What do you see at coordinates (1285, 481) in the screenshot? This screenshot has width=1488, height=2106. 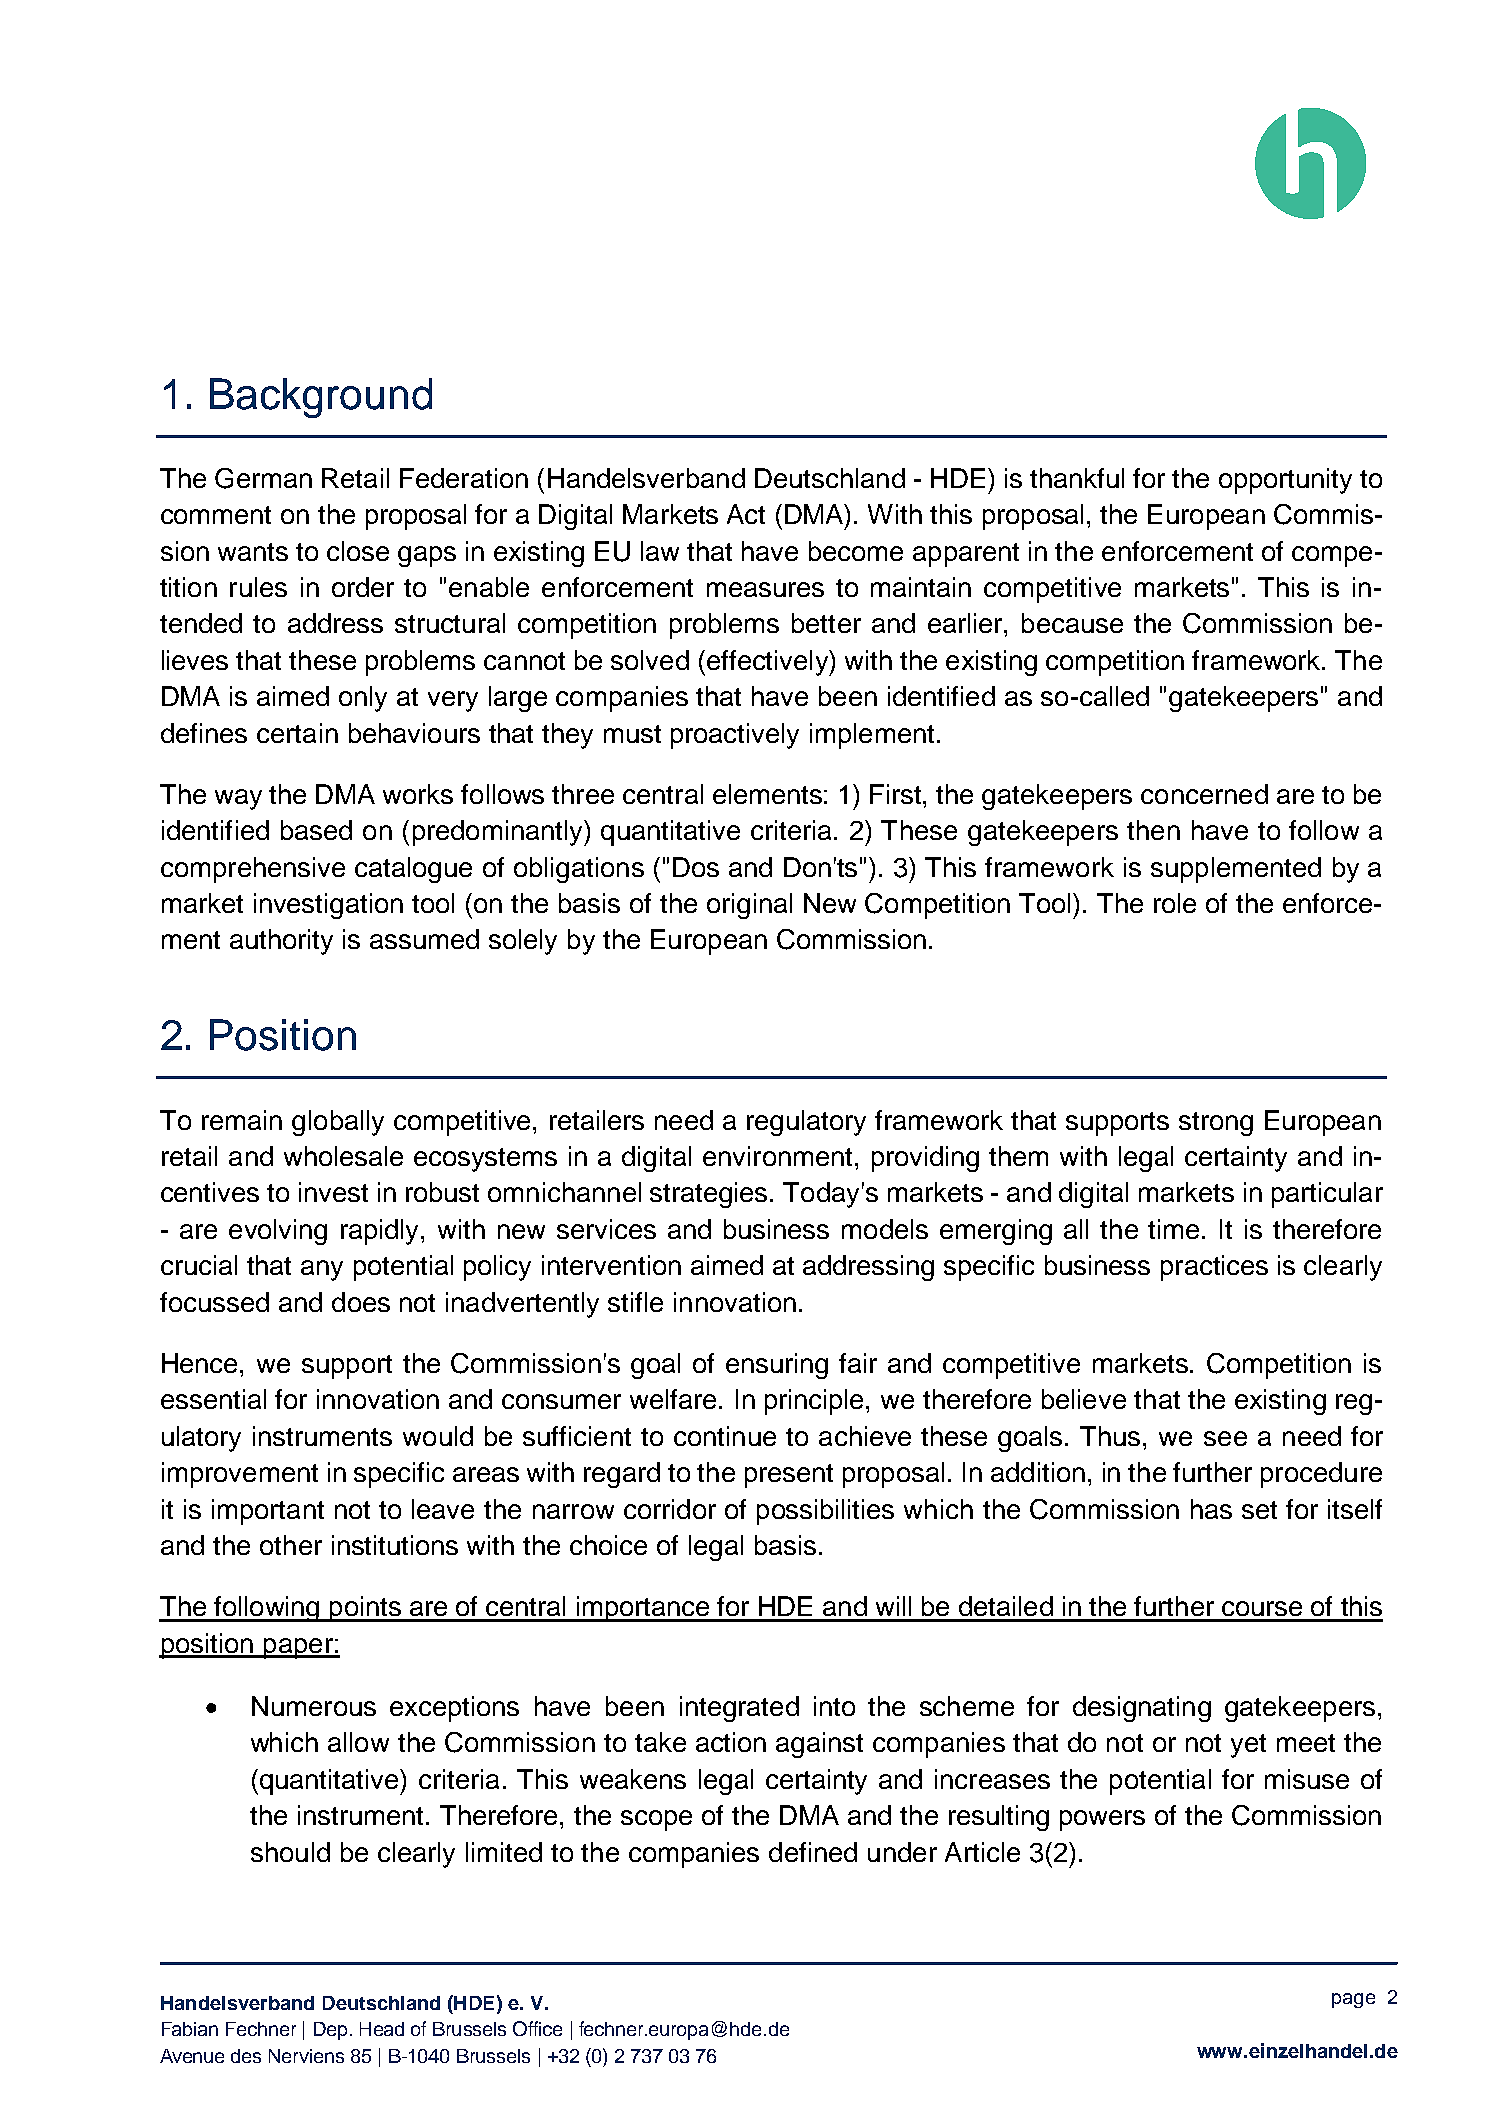 I see `opportunity` at bounding box center [1285, 481].
